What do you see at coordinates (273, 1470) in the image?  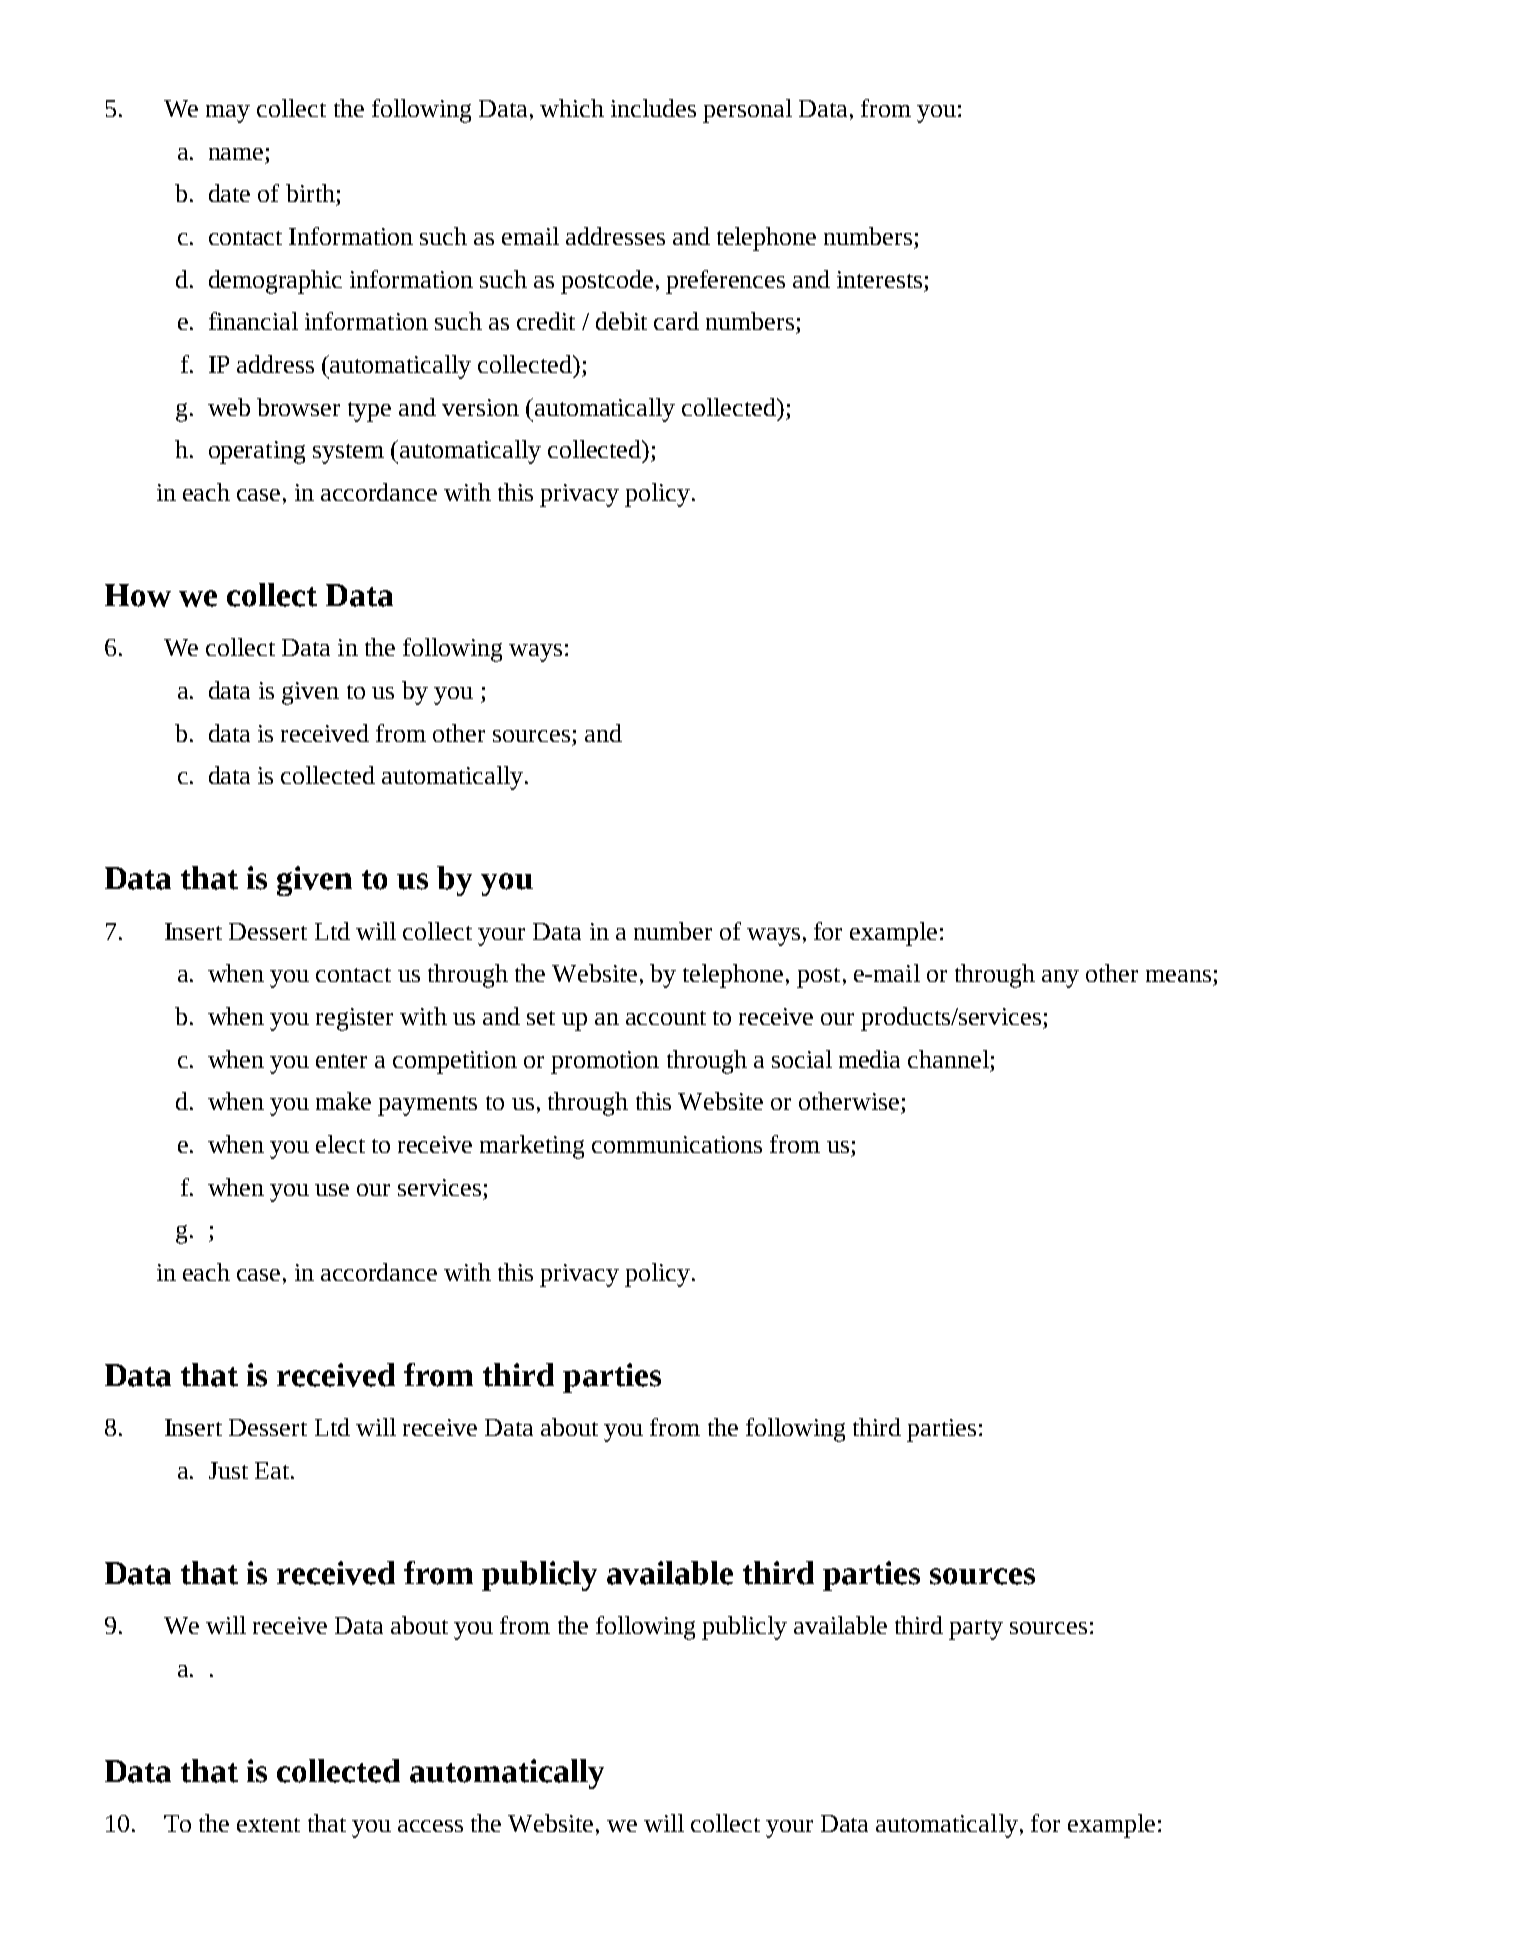 I see `Eat` at bounding box center [273, 1470].
